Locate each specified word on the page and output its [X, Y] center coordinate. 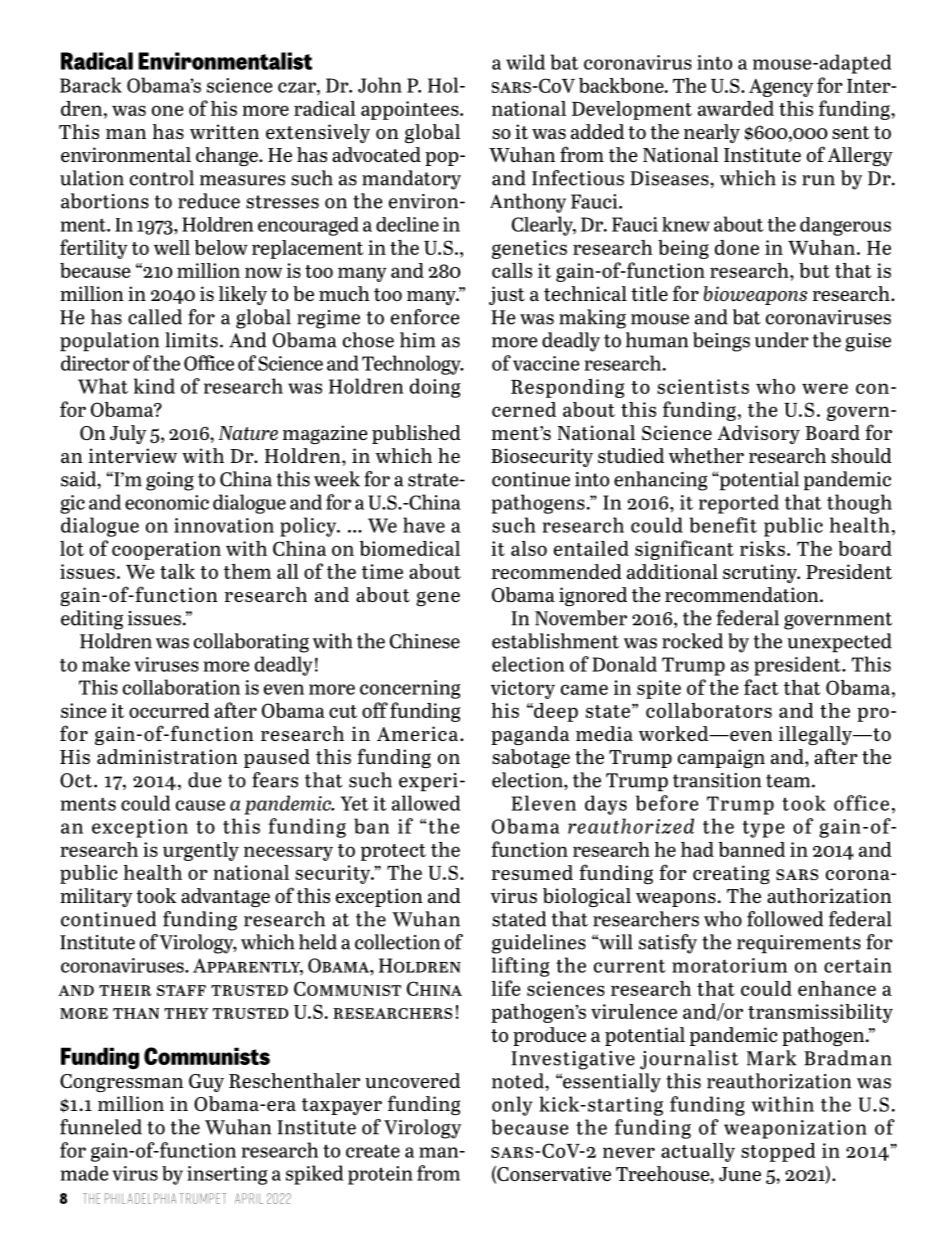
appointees [411, 110]
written [224, 131]
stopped [778, 1152]
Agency [781, 88]
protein [380, 1175]
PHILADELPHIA [140, 1198]
